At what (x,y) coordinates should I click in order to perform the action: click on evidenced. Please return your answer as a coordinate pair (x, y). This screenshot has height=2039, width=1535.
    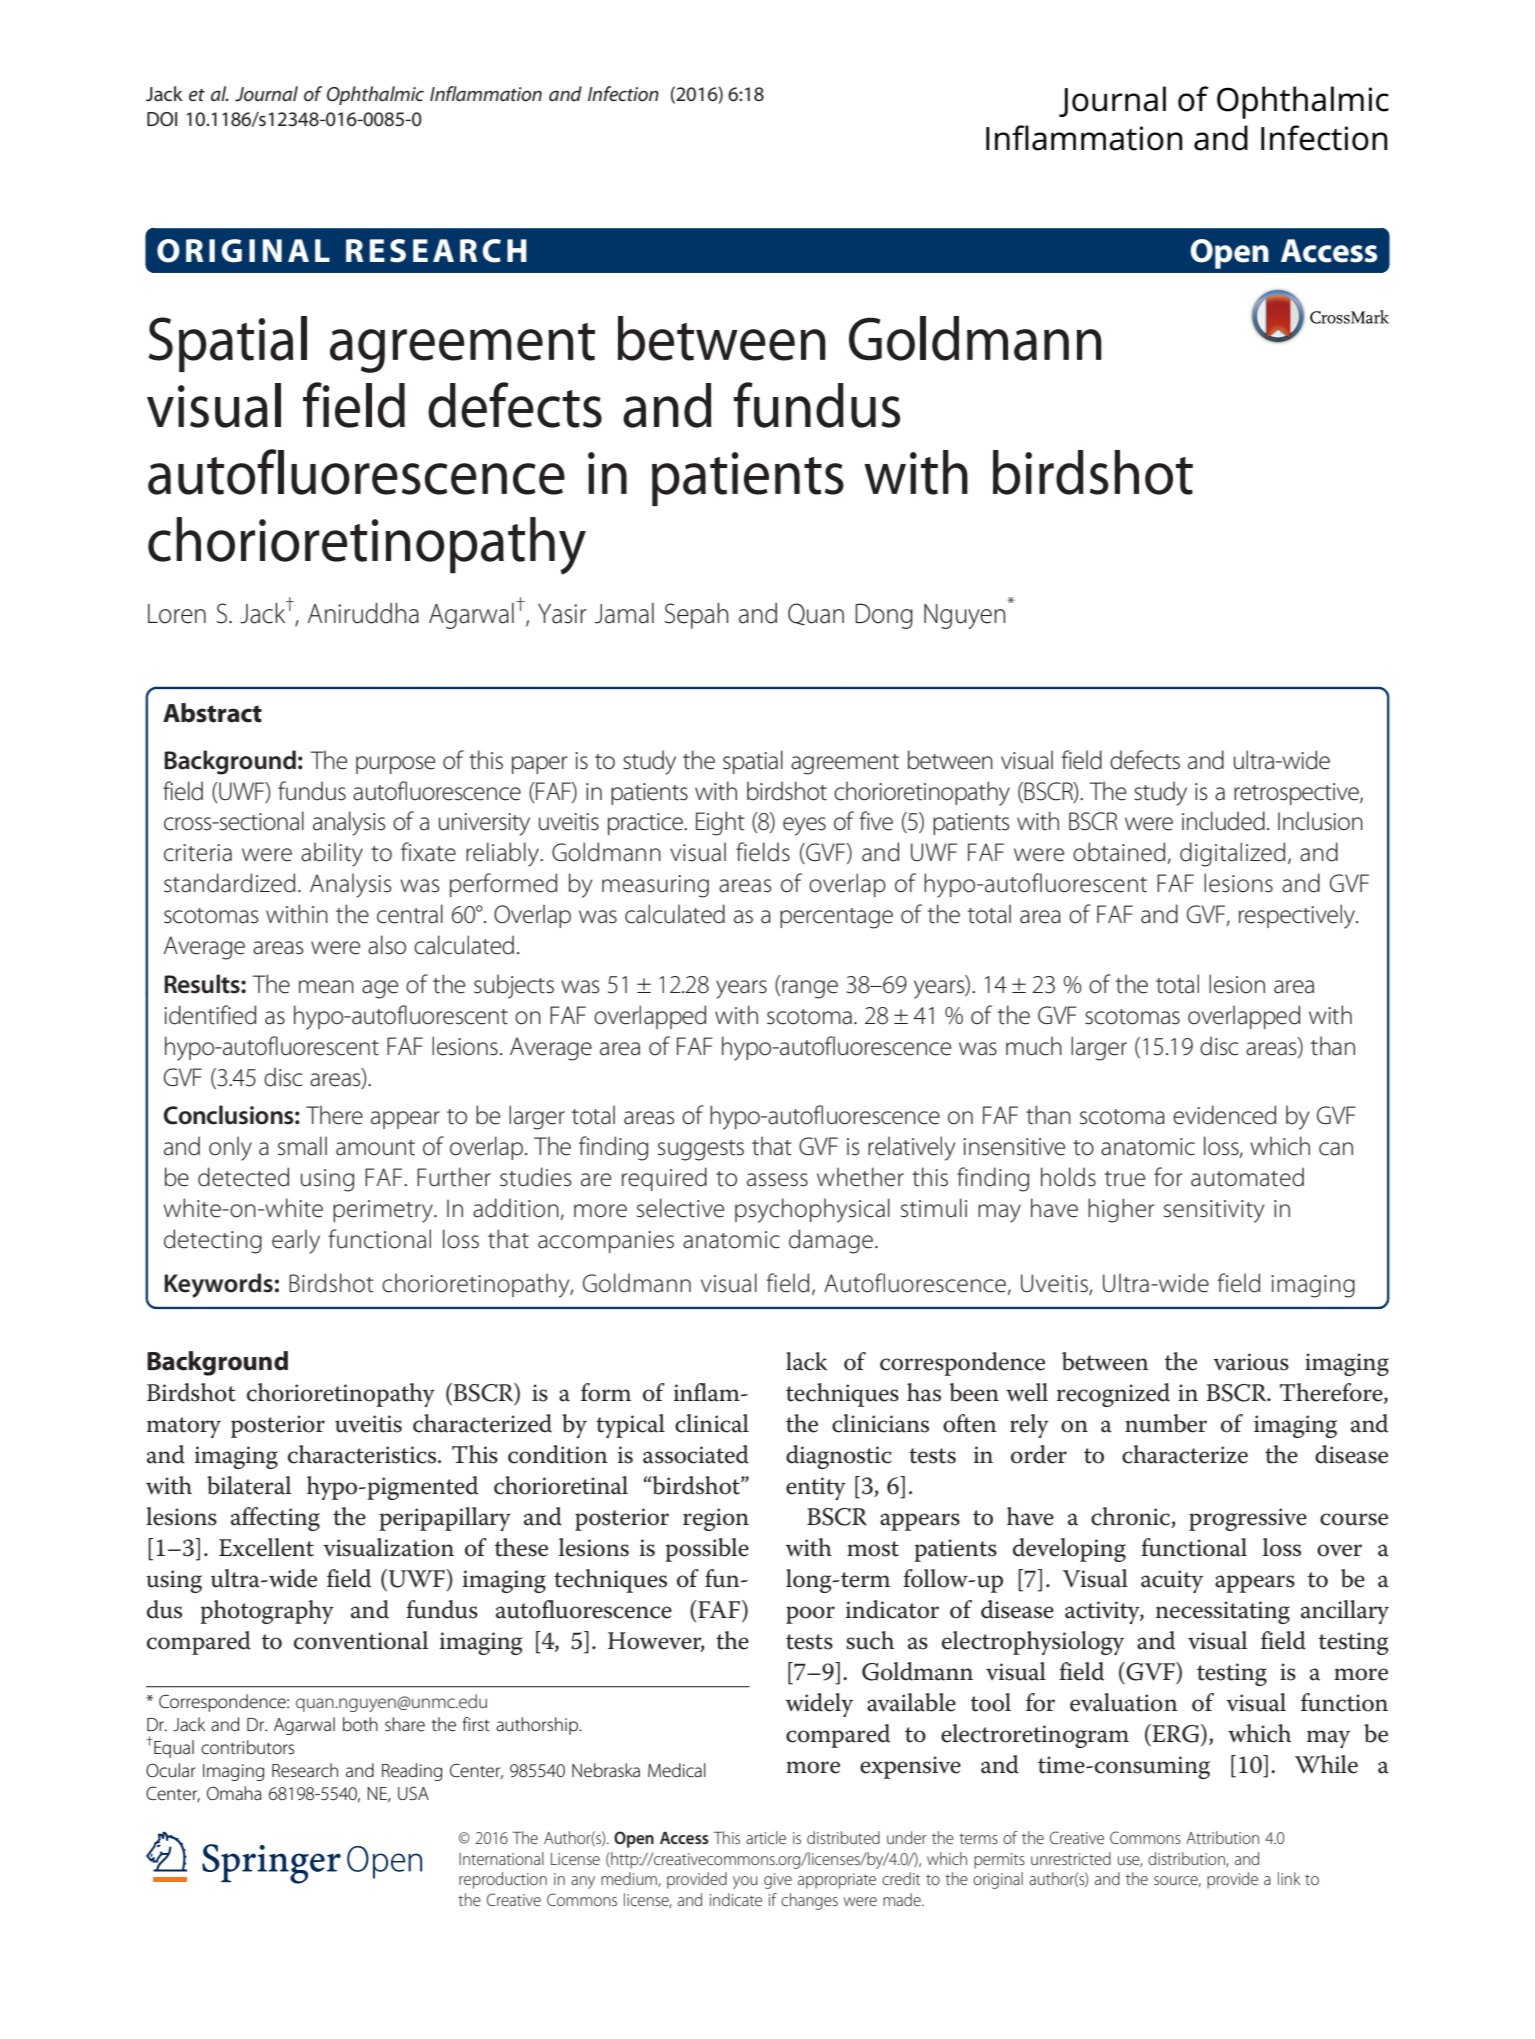
    Looking at the image, I should click on (1224, 1115).
